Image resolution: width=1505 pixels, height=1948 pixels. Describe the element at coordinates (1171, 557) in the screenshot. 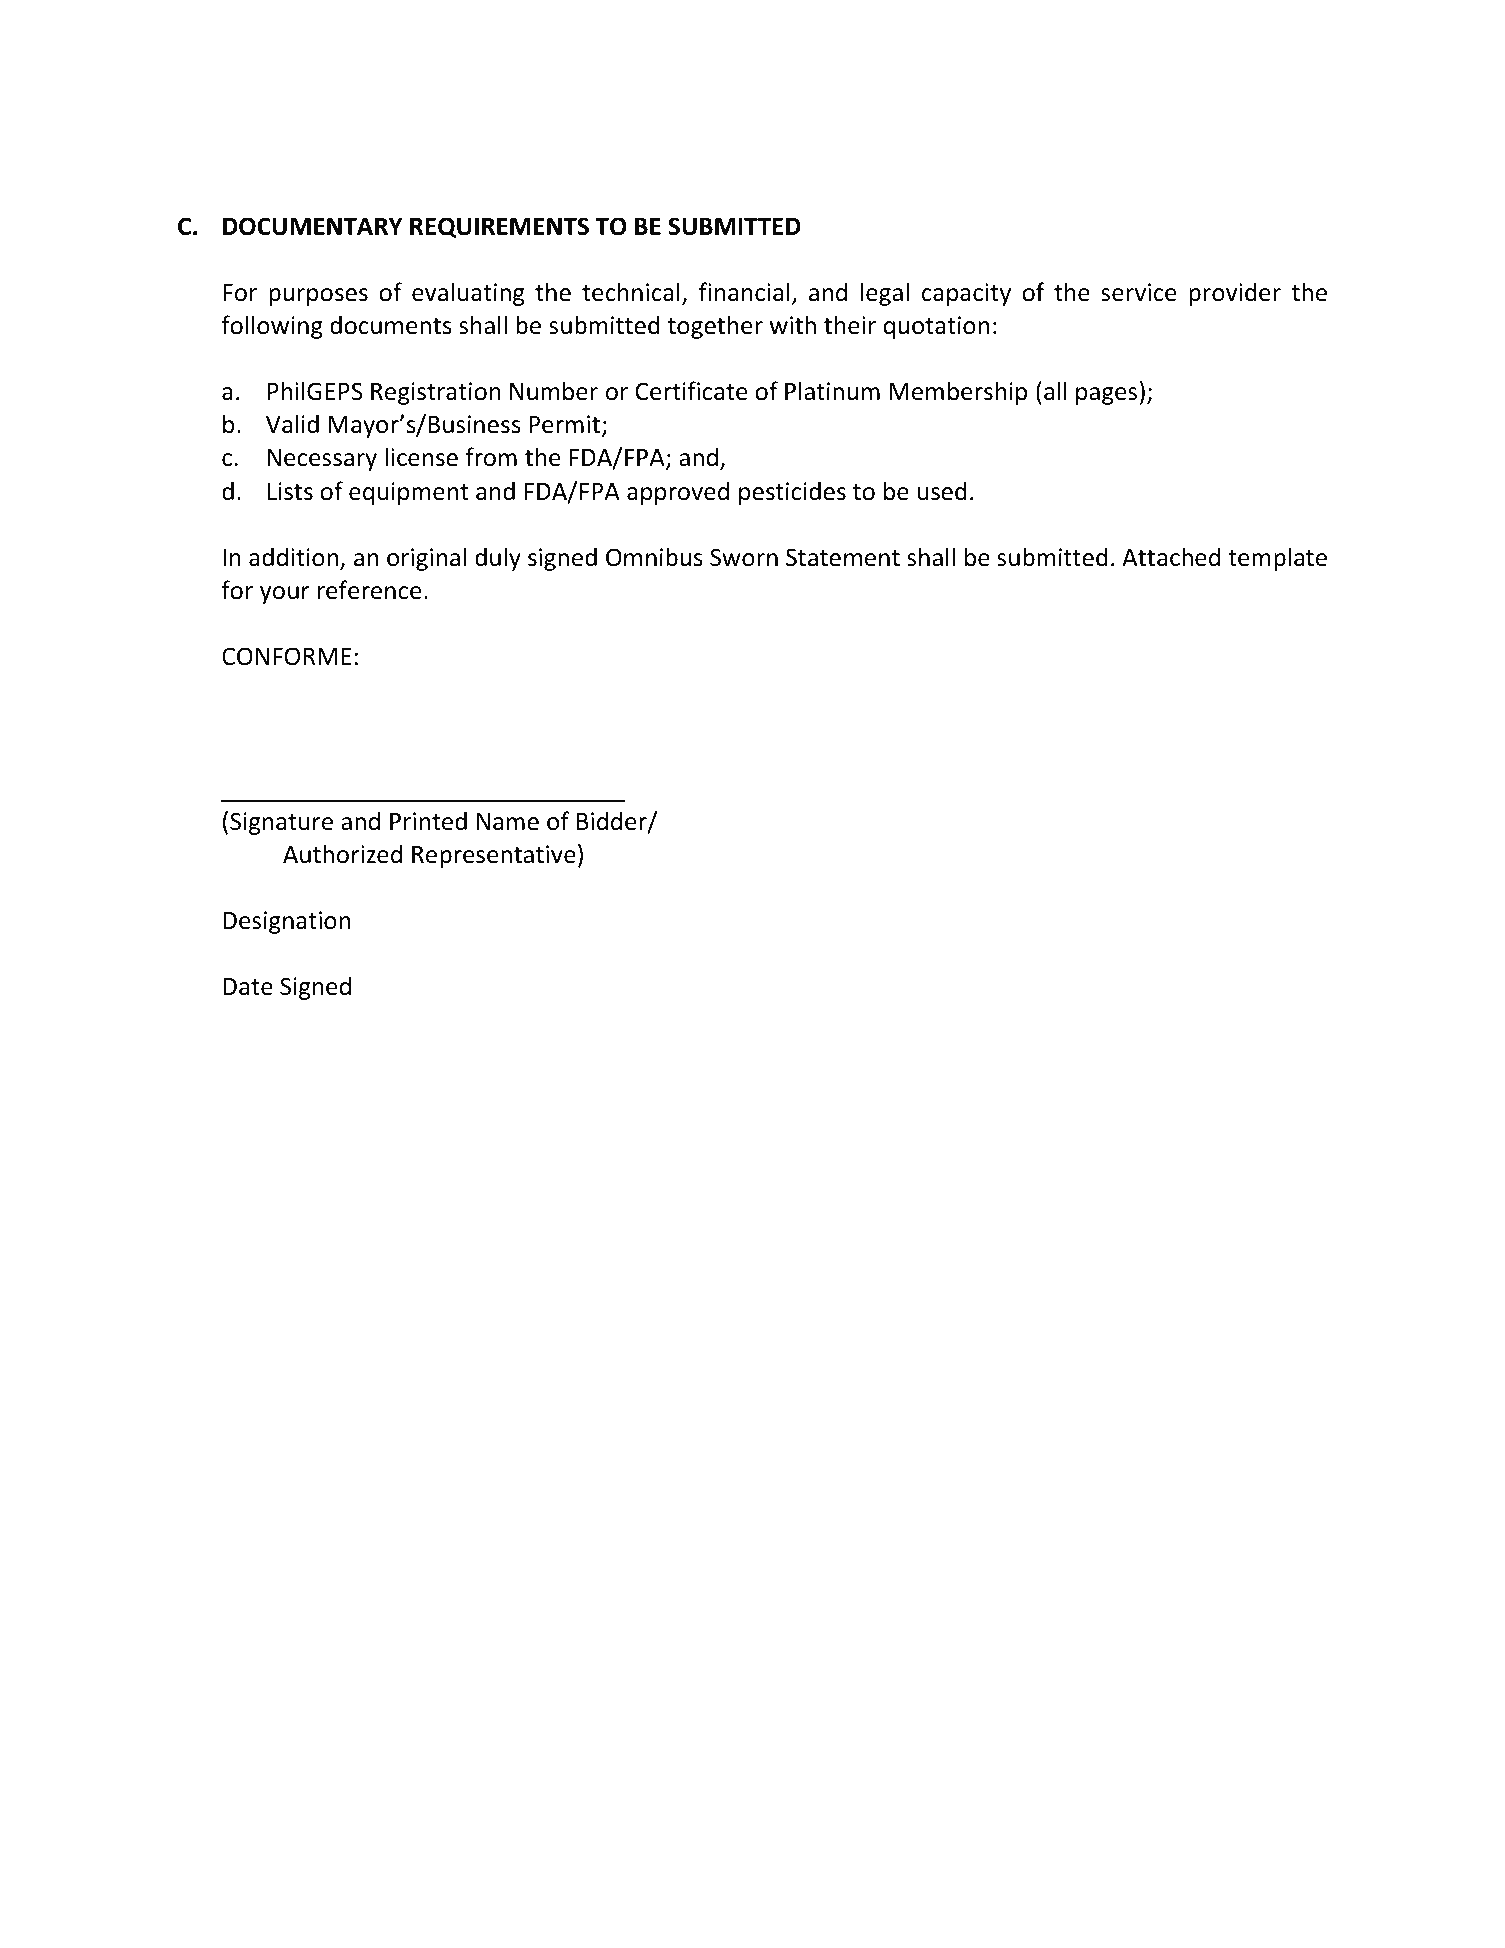

I see `Attached` at that location.
